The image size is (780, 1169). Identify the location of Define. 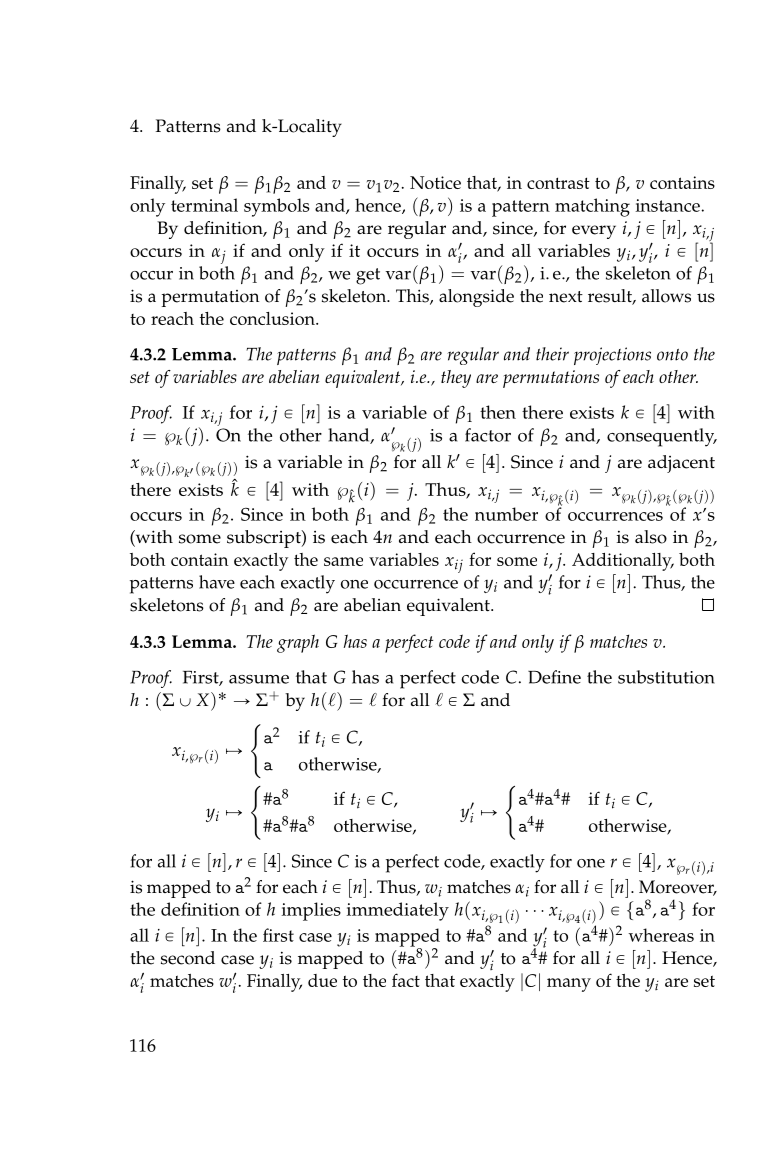
(554, 677).
